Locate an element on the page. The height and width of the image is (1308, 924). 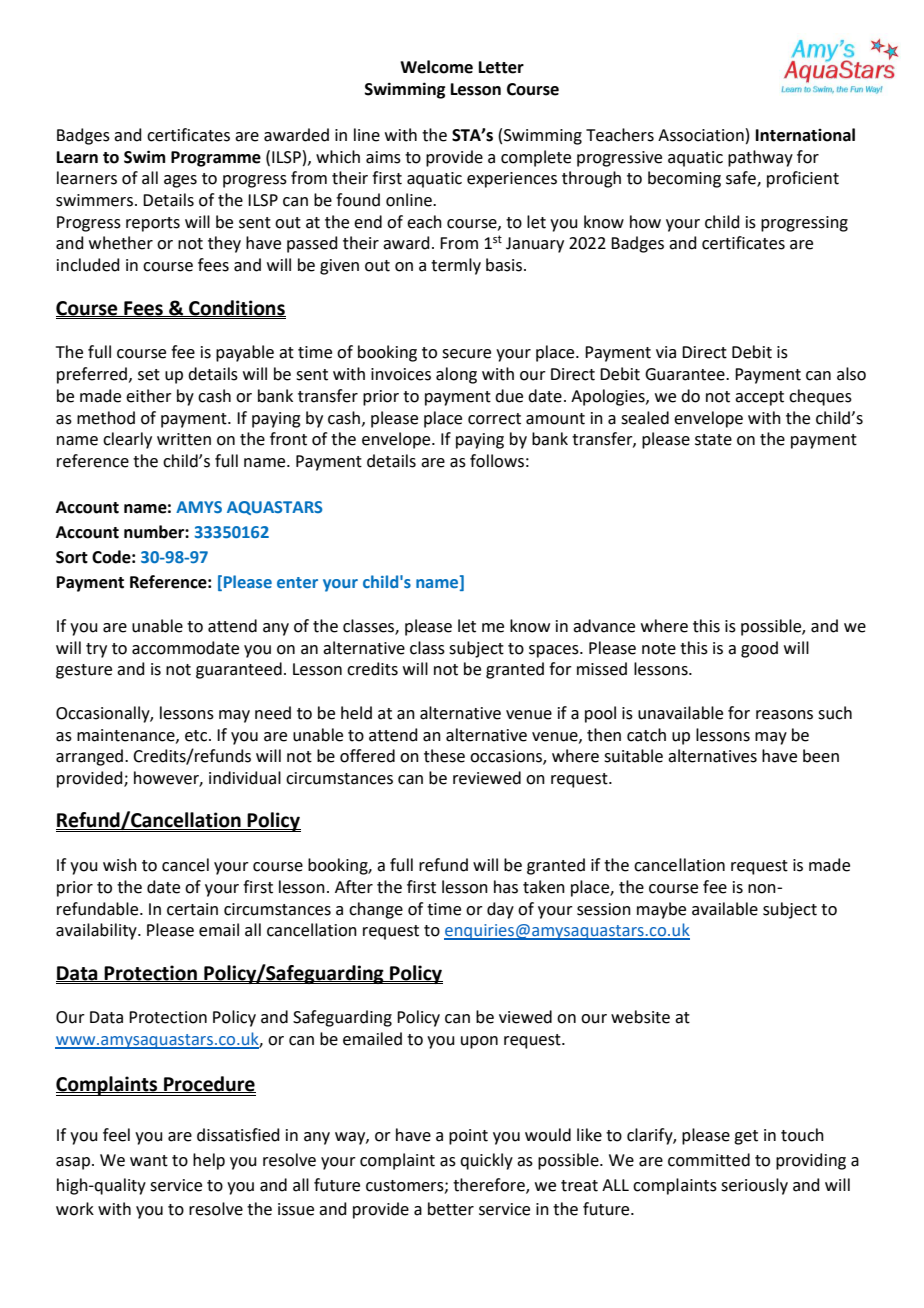
quickly is located at coordinates (486, 1161).
